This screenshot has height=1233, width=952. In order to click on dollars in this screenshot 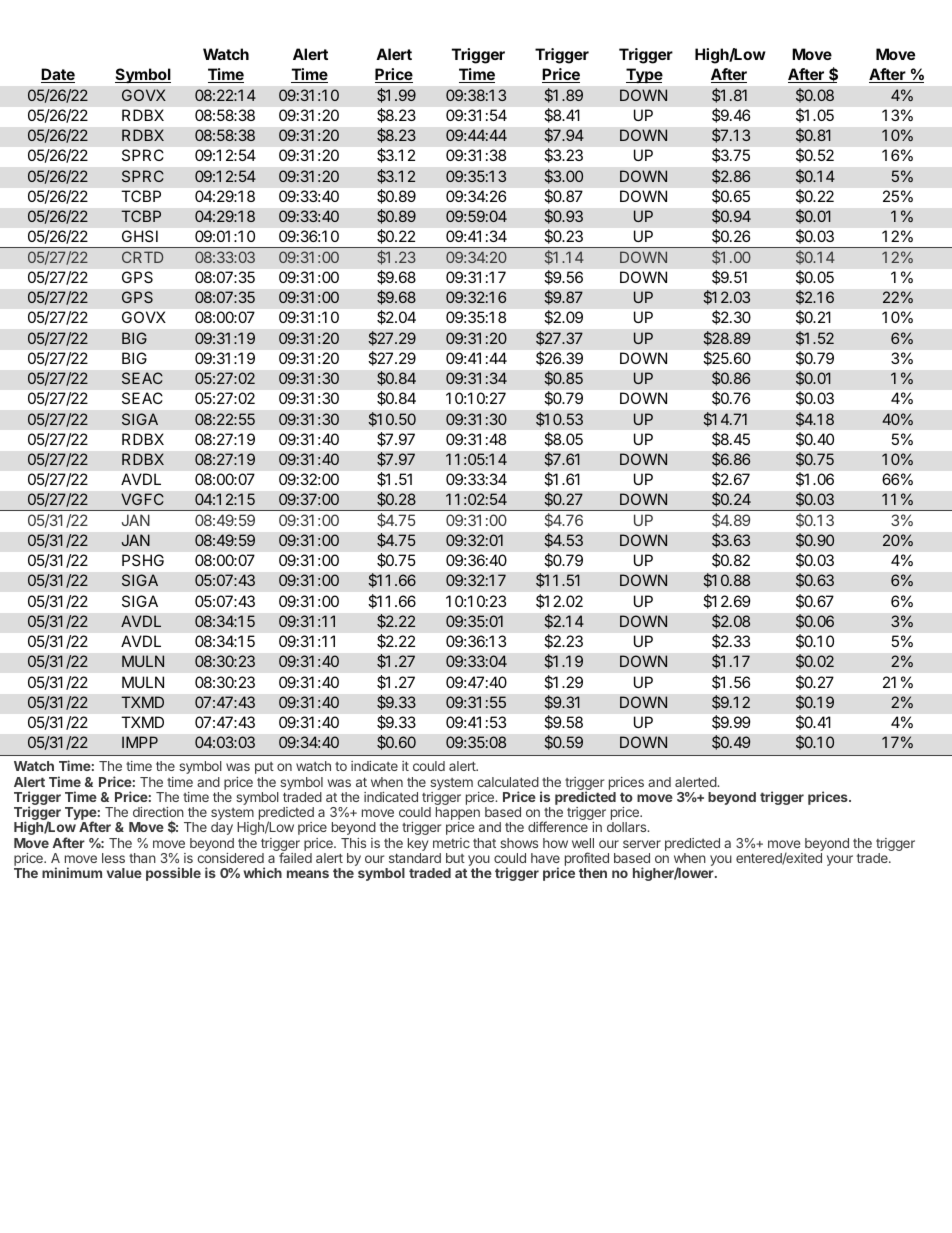, I will do `click(628, 827)`.
